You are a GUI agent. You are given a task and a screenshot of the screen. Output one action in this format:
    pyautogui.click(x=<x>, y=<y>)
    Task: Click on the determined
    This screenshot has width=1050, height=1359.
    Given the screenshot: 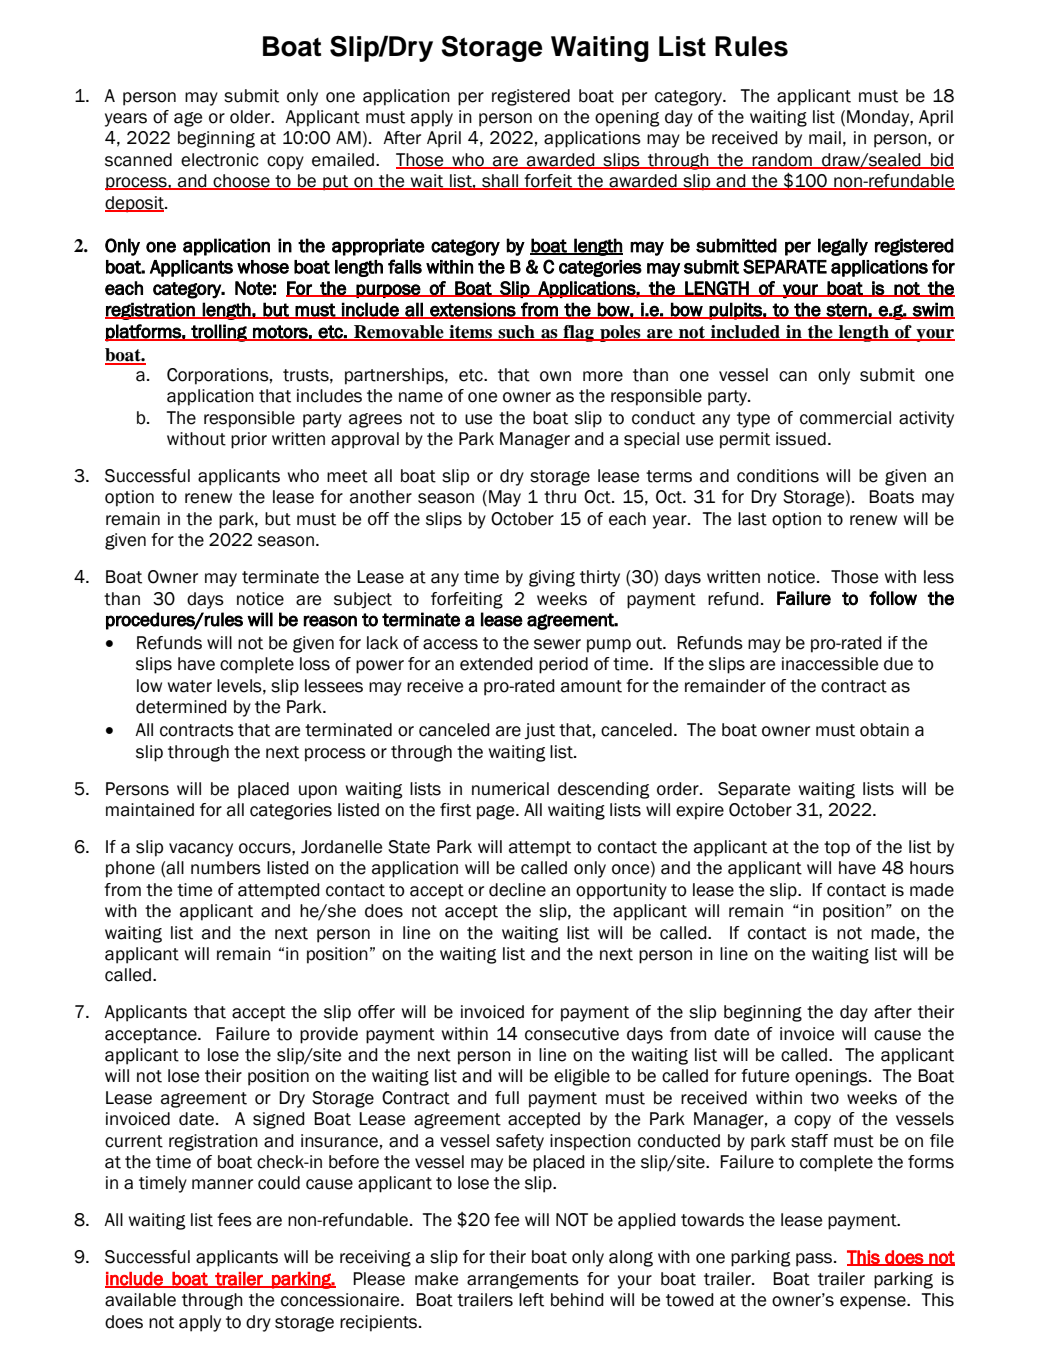 What is the action you would take?
    pyautogui.click(x=181, y=707)
